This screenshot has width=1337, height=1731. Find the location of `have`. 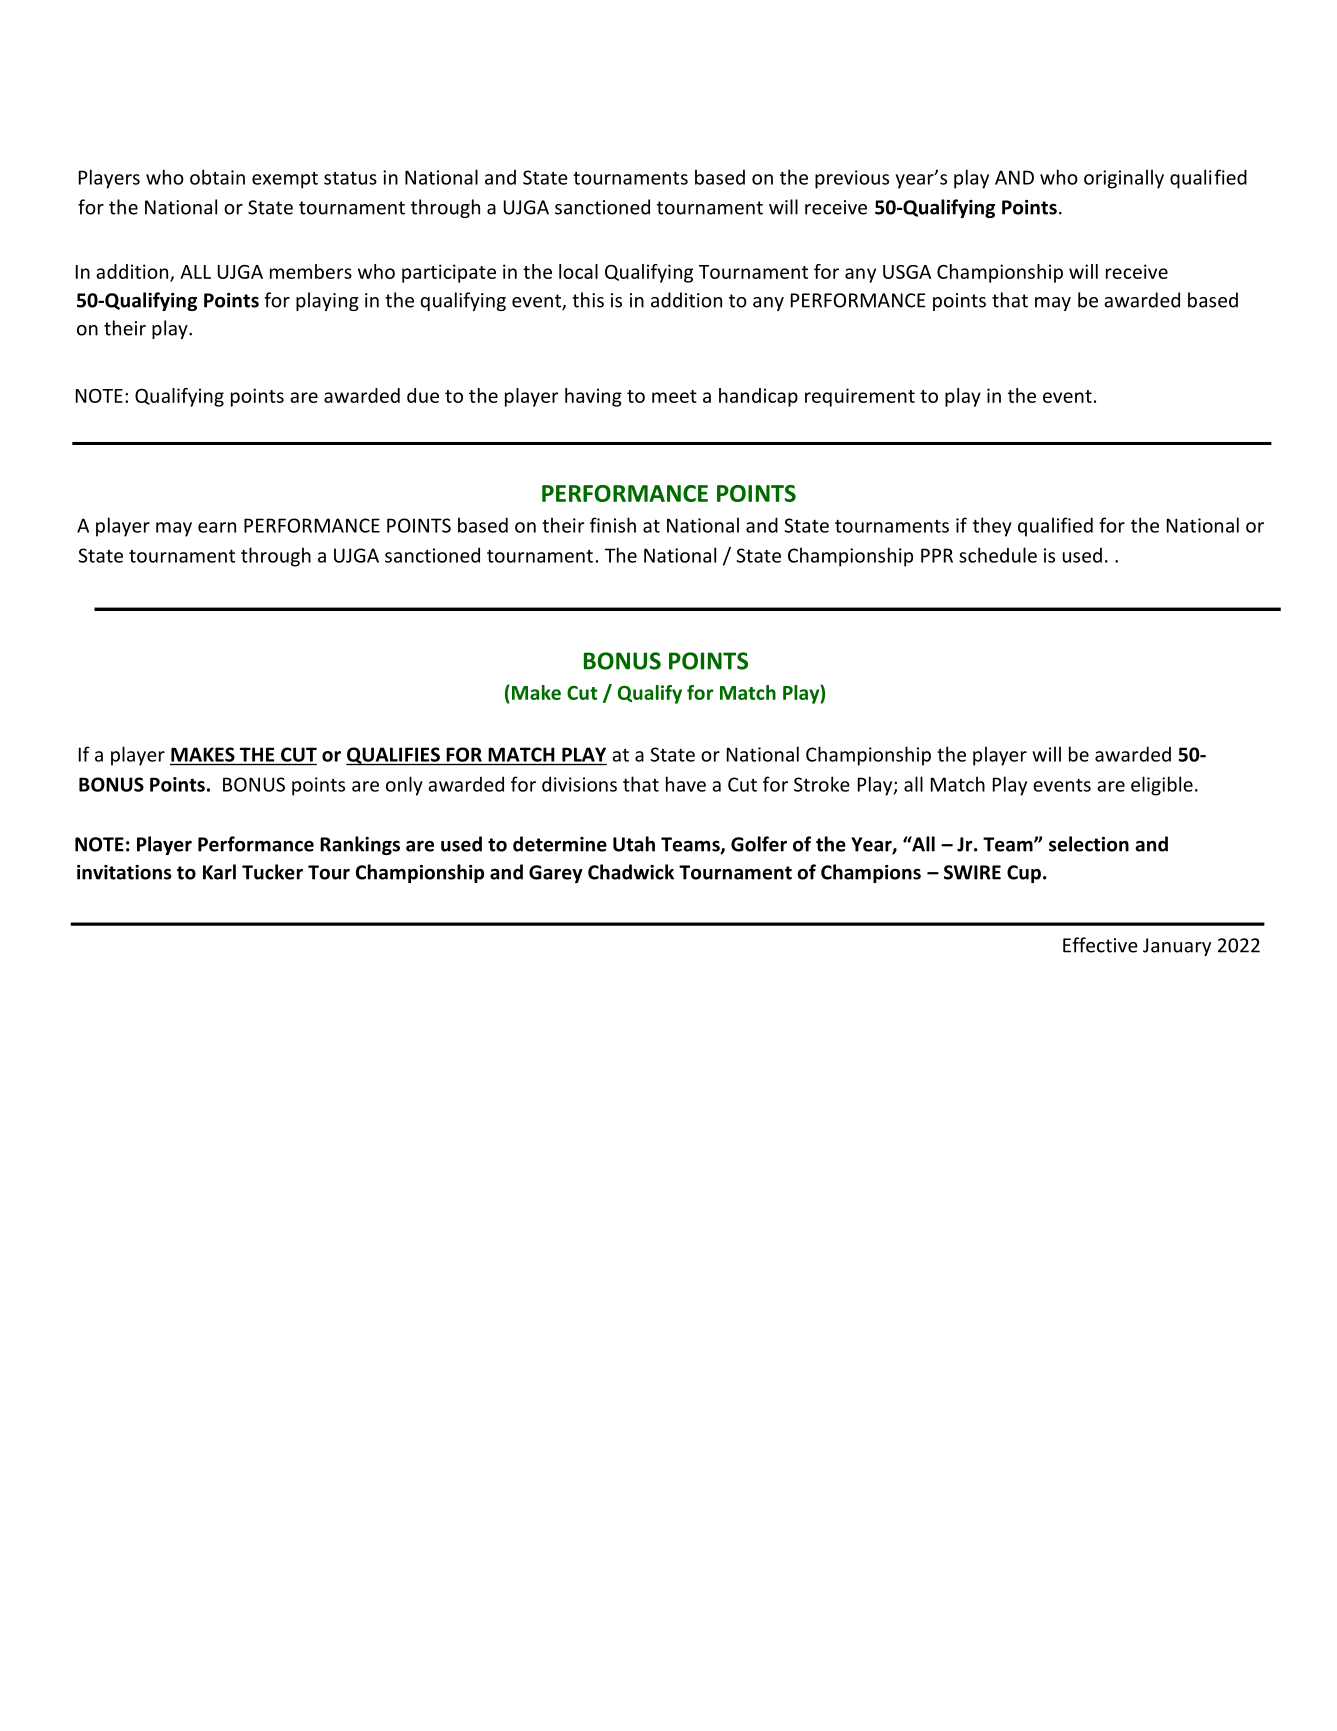

have is located at coordinates (686, 784).
